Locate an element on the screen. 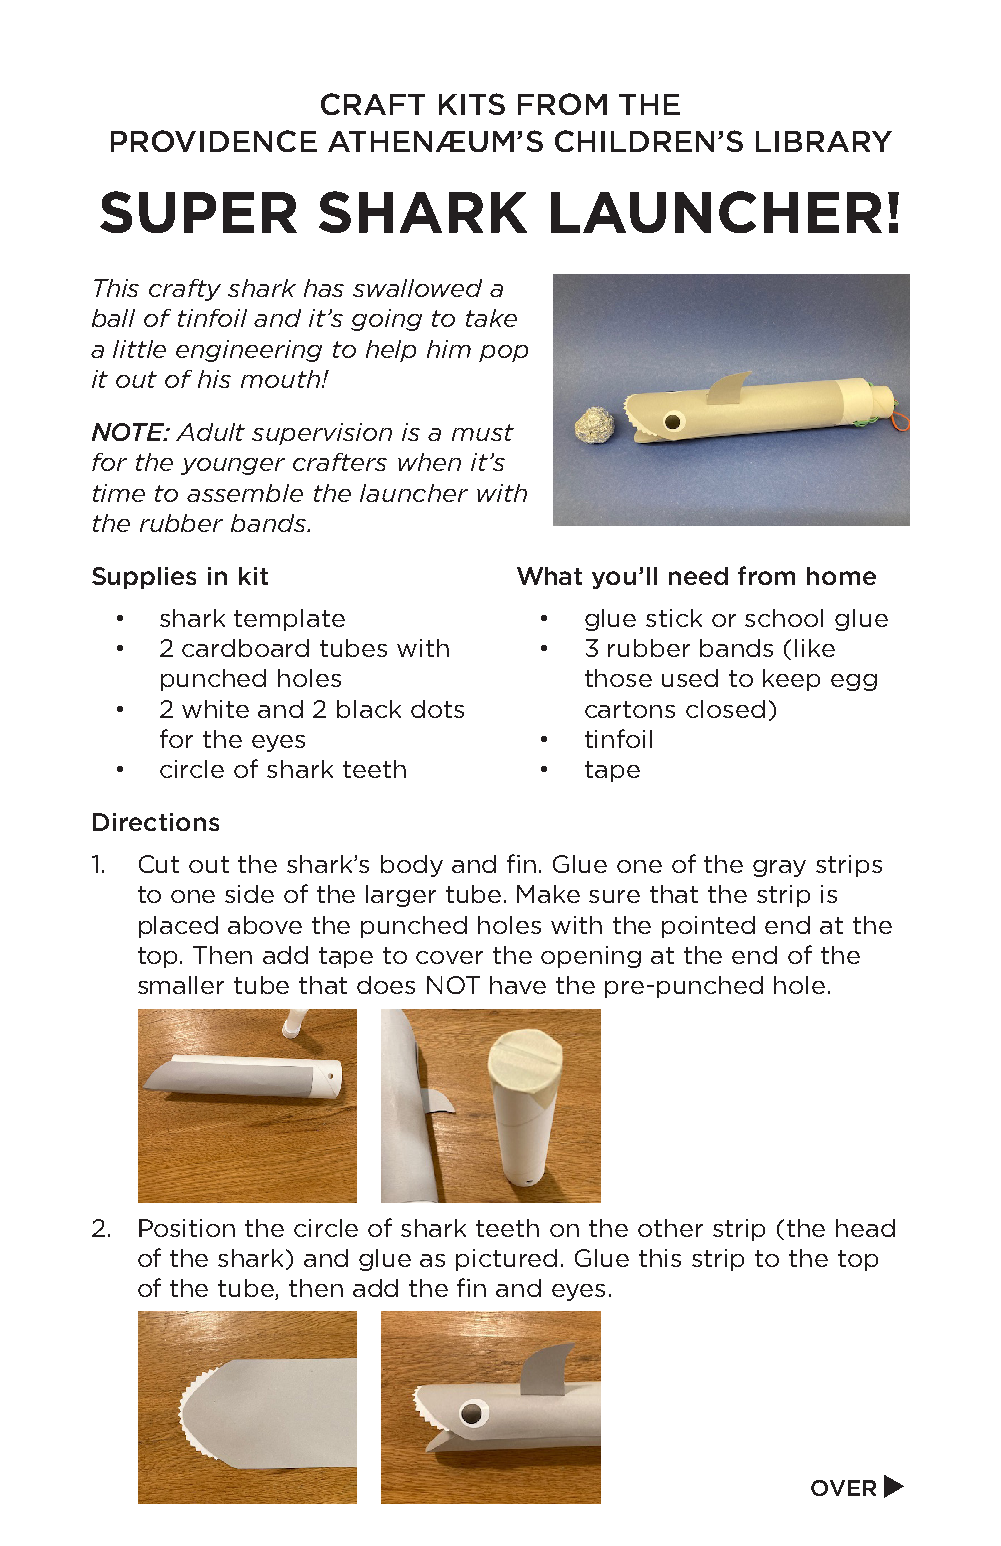 The image size is (1001, 1546). home is located at coordinates (841, 576).
